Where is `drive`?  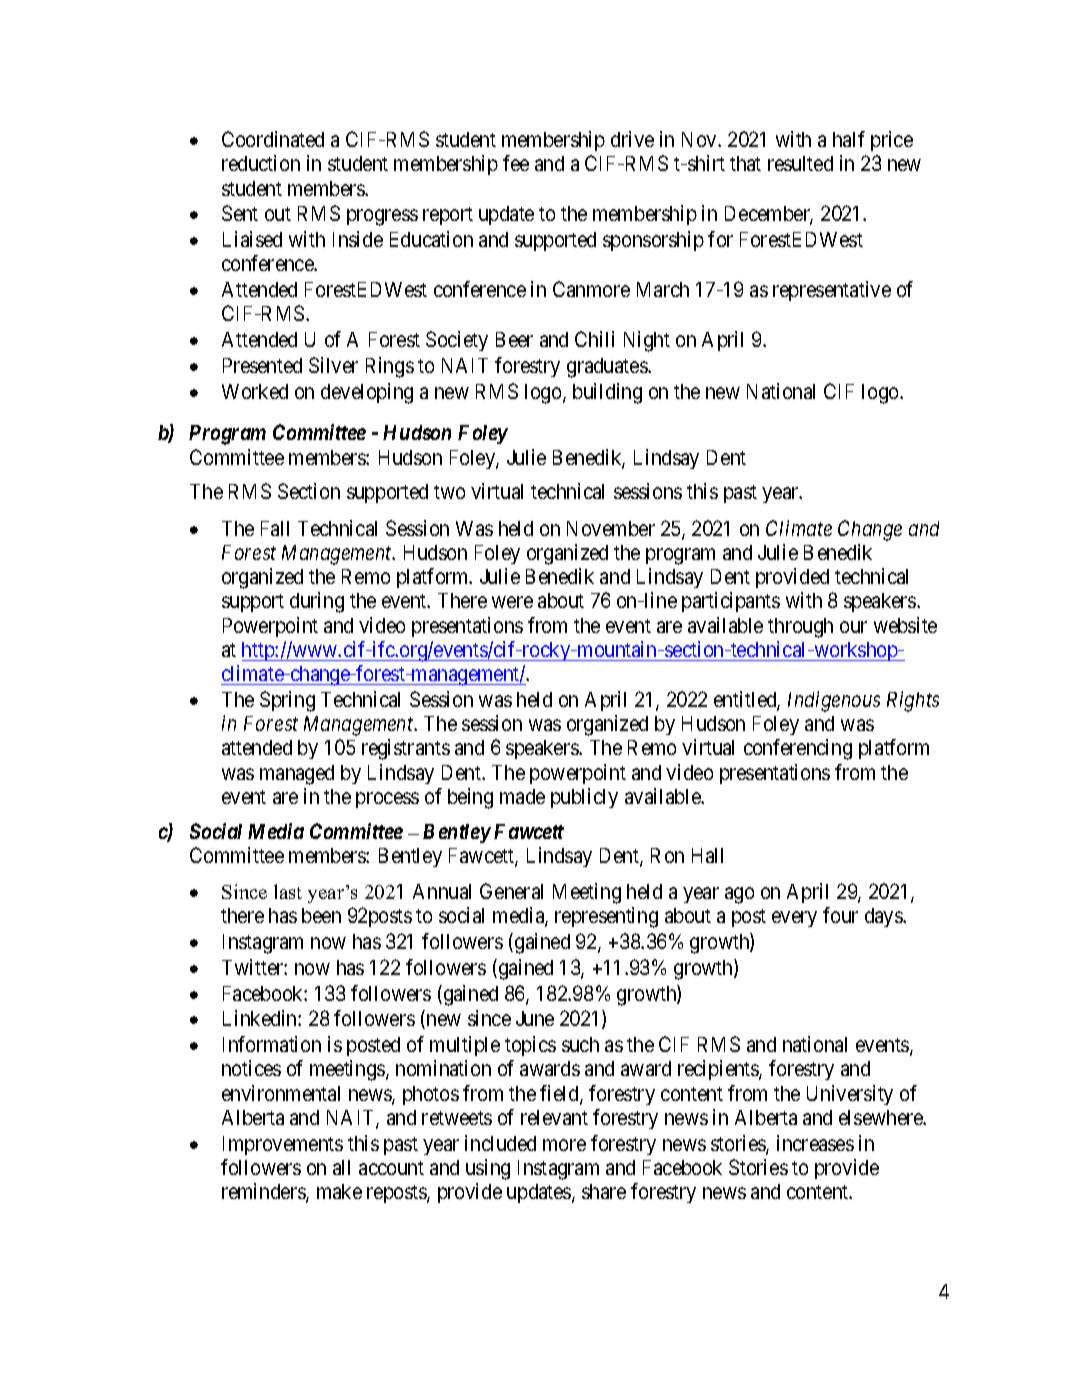
drive is located at coordinates (632, 139).
